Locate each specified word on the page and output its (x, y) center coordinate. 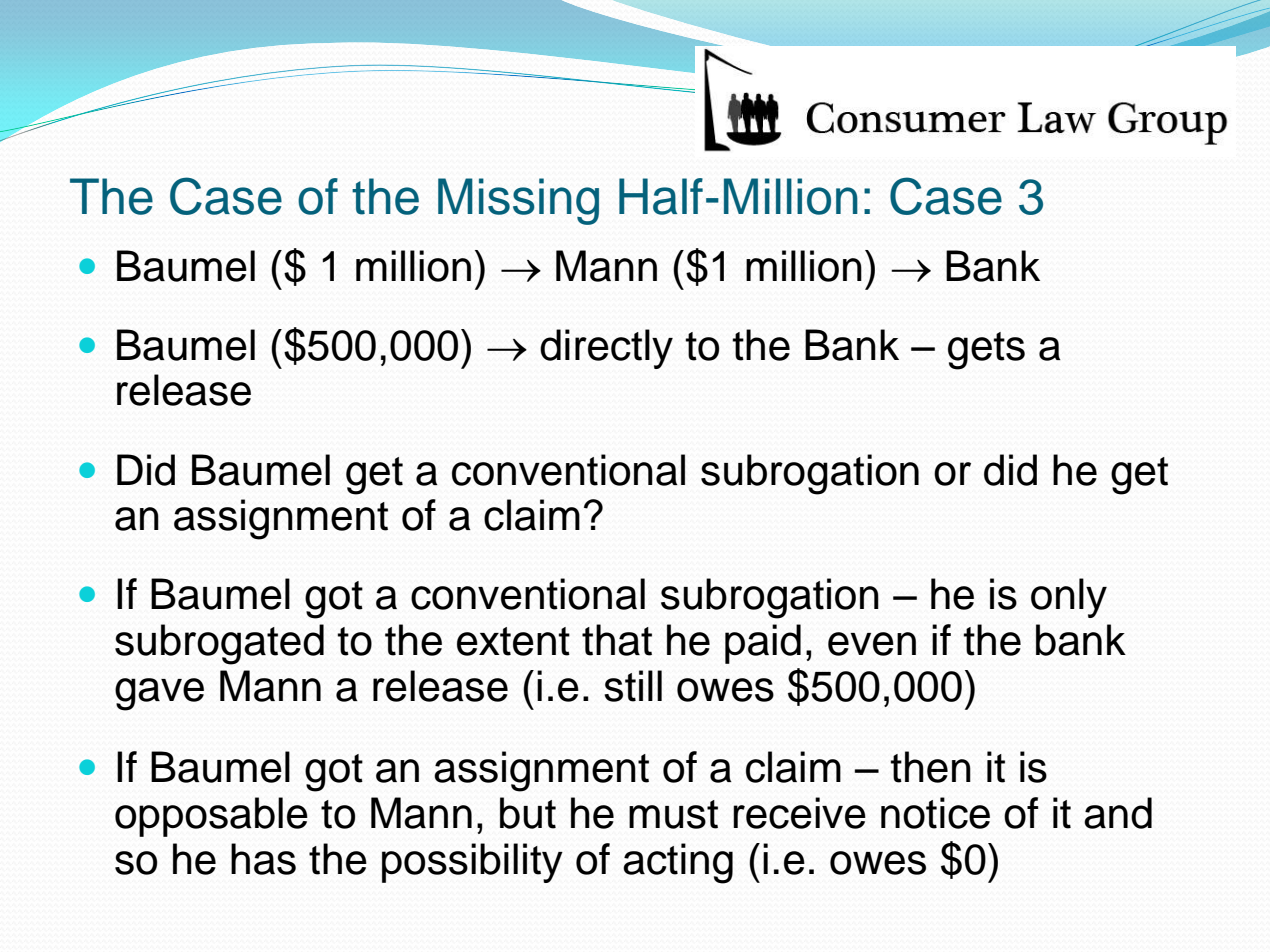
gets (986, 351)
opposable (211, 817)
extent (513, 641)
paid (763, 644)
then (930, 767)
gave (159, 694)
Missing (518, 201)
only (1069, 598)
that (617, 640)
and (1118, 813)
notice (935, 813)
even (872, 644)
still (633, 686)
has (263, 859)
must (673, 814)
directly (606, 349)
